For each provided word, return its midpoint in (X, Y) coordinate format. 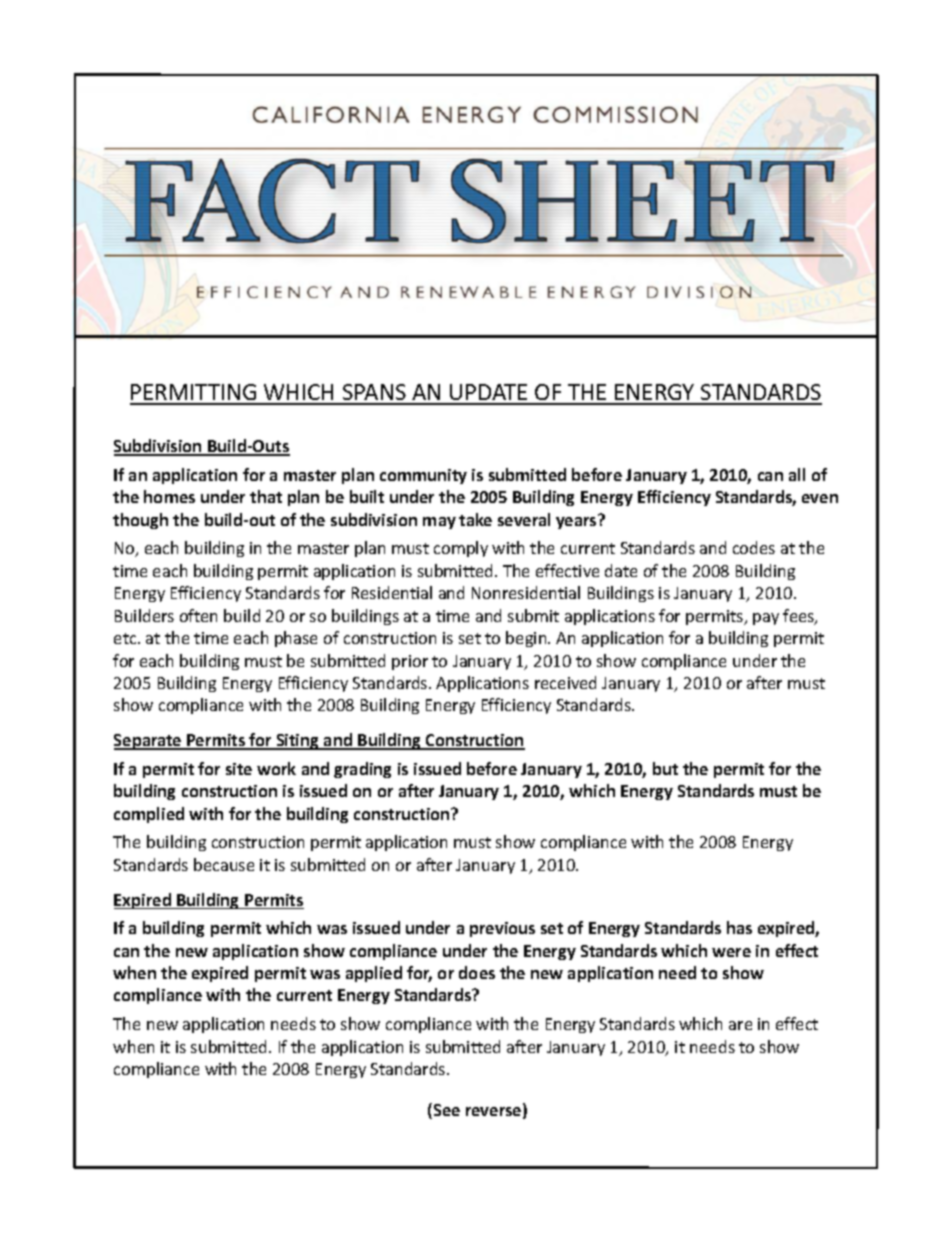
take (475, 519)
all (797, 474)
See (447, 1110)
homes (169, 496)
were (731, 952)
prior (410, 662)
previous (502, 929)
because (224, 864)
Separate (149, 742)
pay (766, 619)
